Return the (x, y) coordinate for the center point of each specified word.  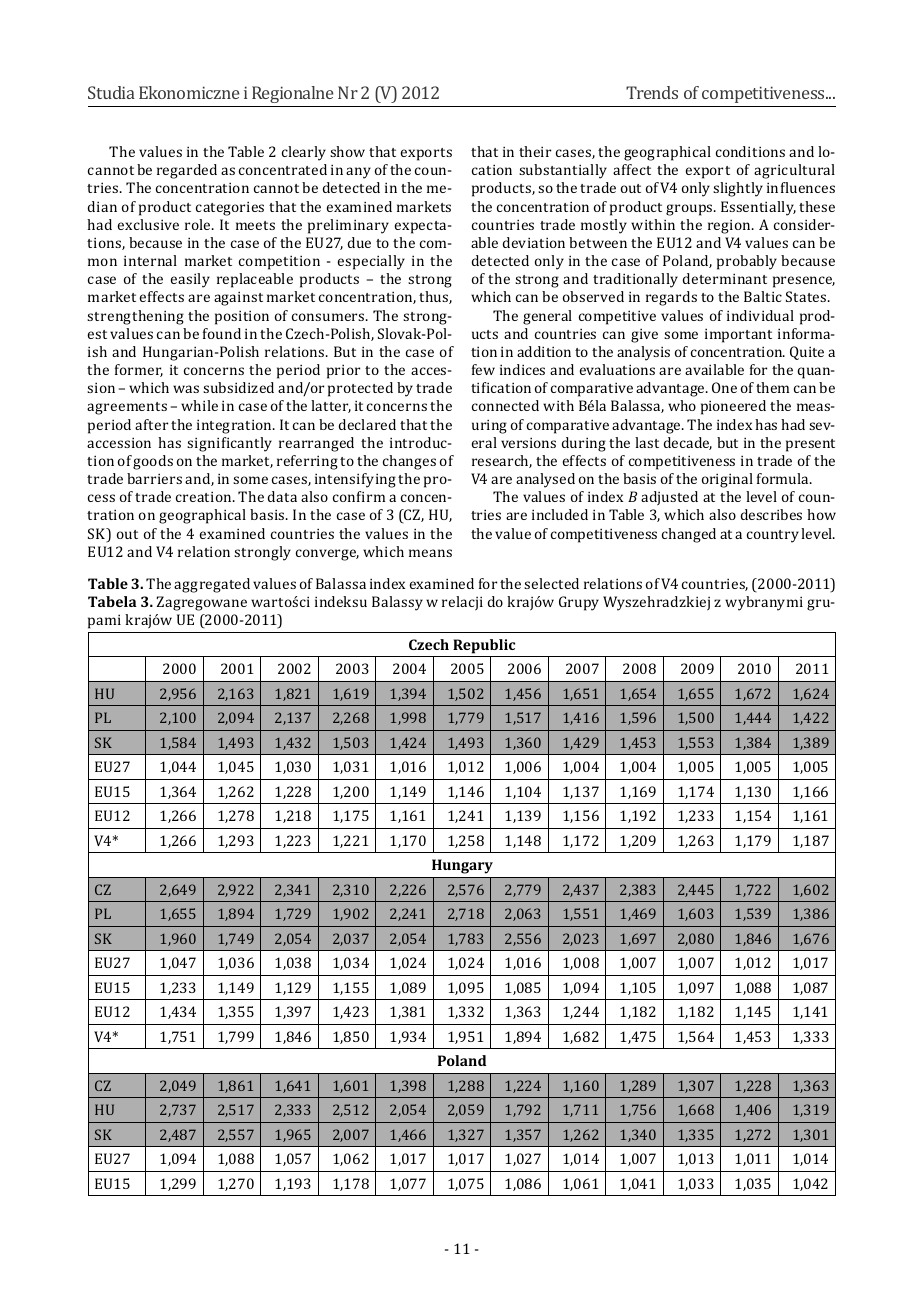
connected (505, 405)
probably (747, 262)
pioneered (733, 407)
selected (551, 583)
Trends (652, 92)
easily (190, 280)
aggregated (212, 585)
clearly (304, 153)
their (535, 151)
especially (371, 262)
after (151, 424)
